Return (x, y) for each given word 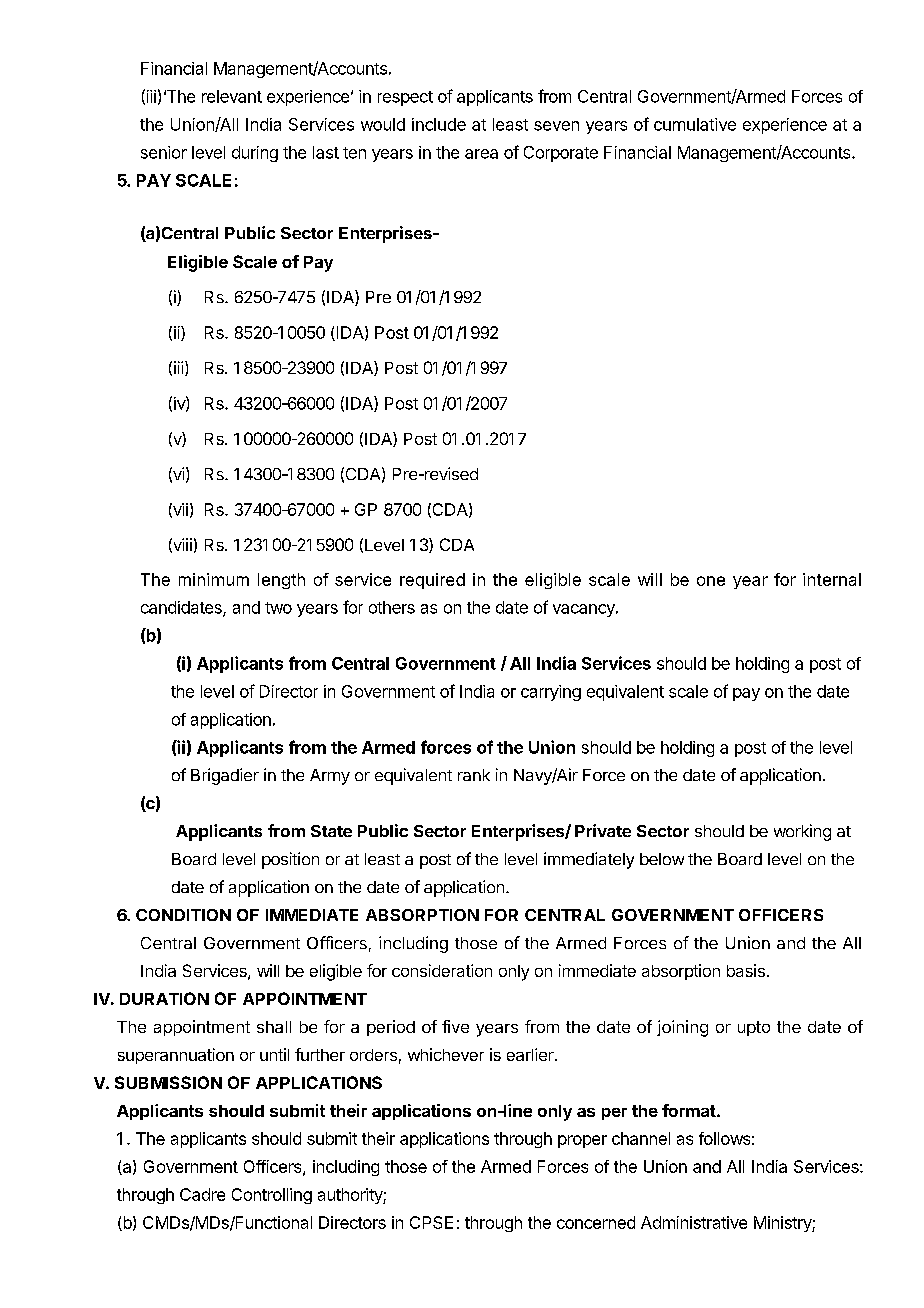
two (278, 608)
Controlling (272, 1196)
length (281, 581)
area (481, 154)
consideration (442, 970)
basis (746, 970)
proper (582, 1141)
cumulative (695, 124)
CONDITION (183, 915)
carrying (551, 693)
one (711, 581)
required (432, 581)
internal (832, 579)
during (255, 154)
